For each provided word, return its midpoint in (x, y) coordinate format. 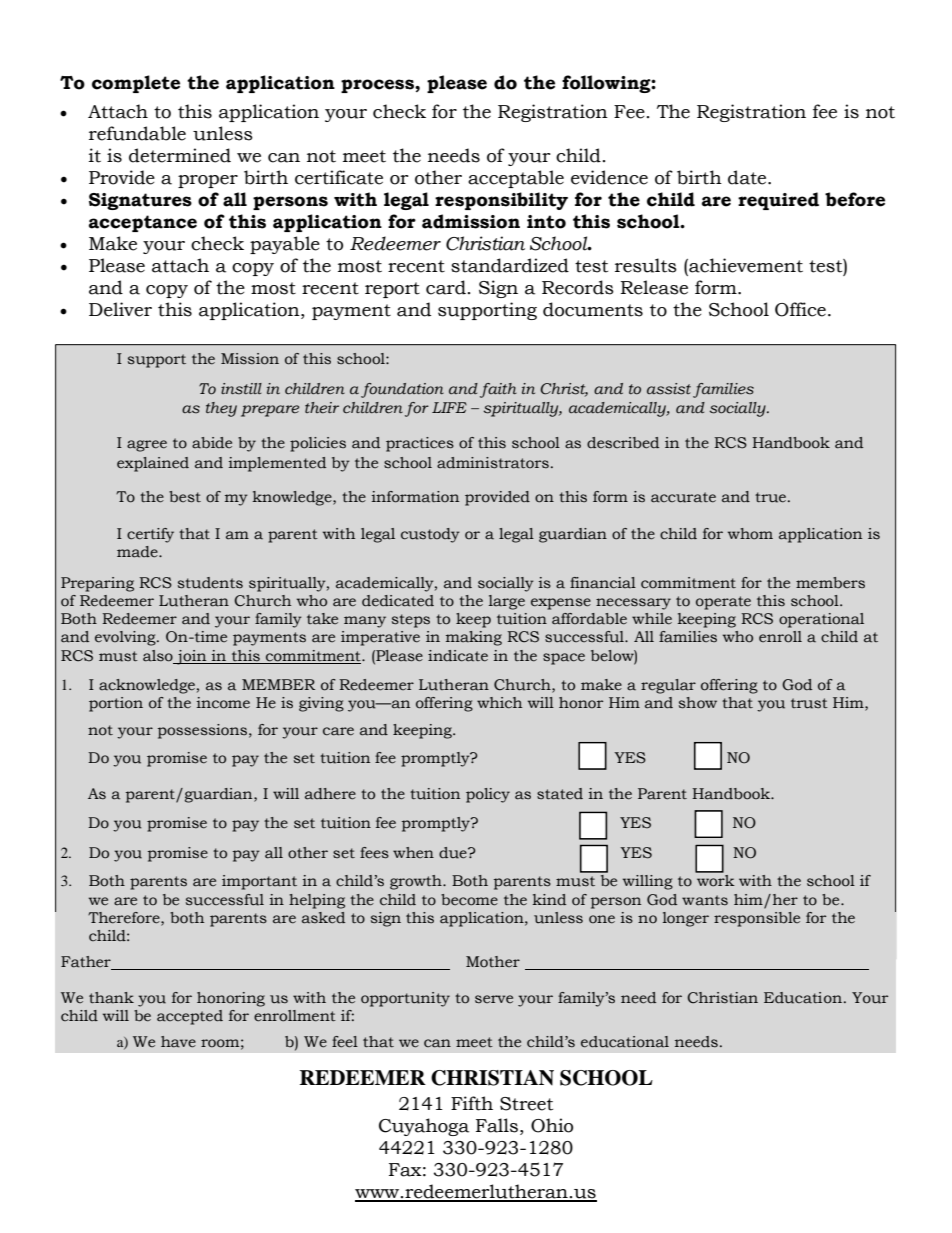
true (772, 497)
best (185, 497)
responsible (757, 919)
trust (809, 703)
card (446, 287)
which (499, 703)
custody (430, 535)
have (178, 1042)
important (259, 882)
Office (800, 309)
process (378, 86)
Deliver (120, 309)
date (748, 177)
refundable (137, 133)
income (223, 703)
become (469, 900)
